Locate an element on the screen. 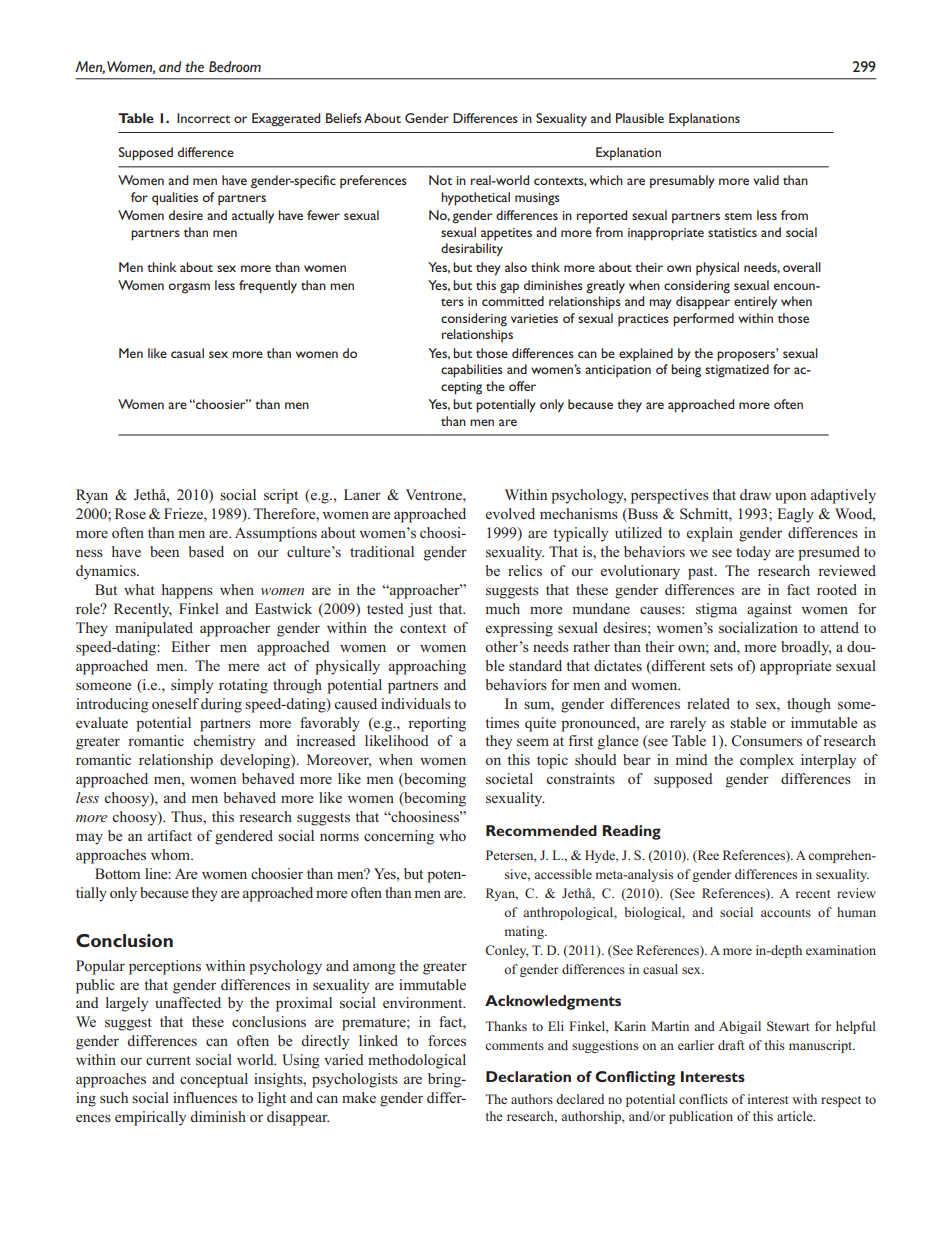 The image size is (952, 1237). conceptual is located at coordinates (214, 1080).
